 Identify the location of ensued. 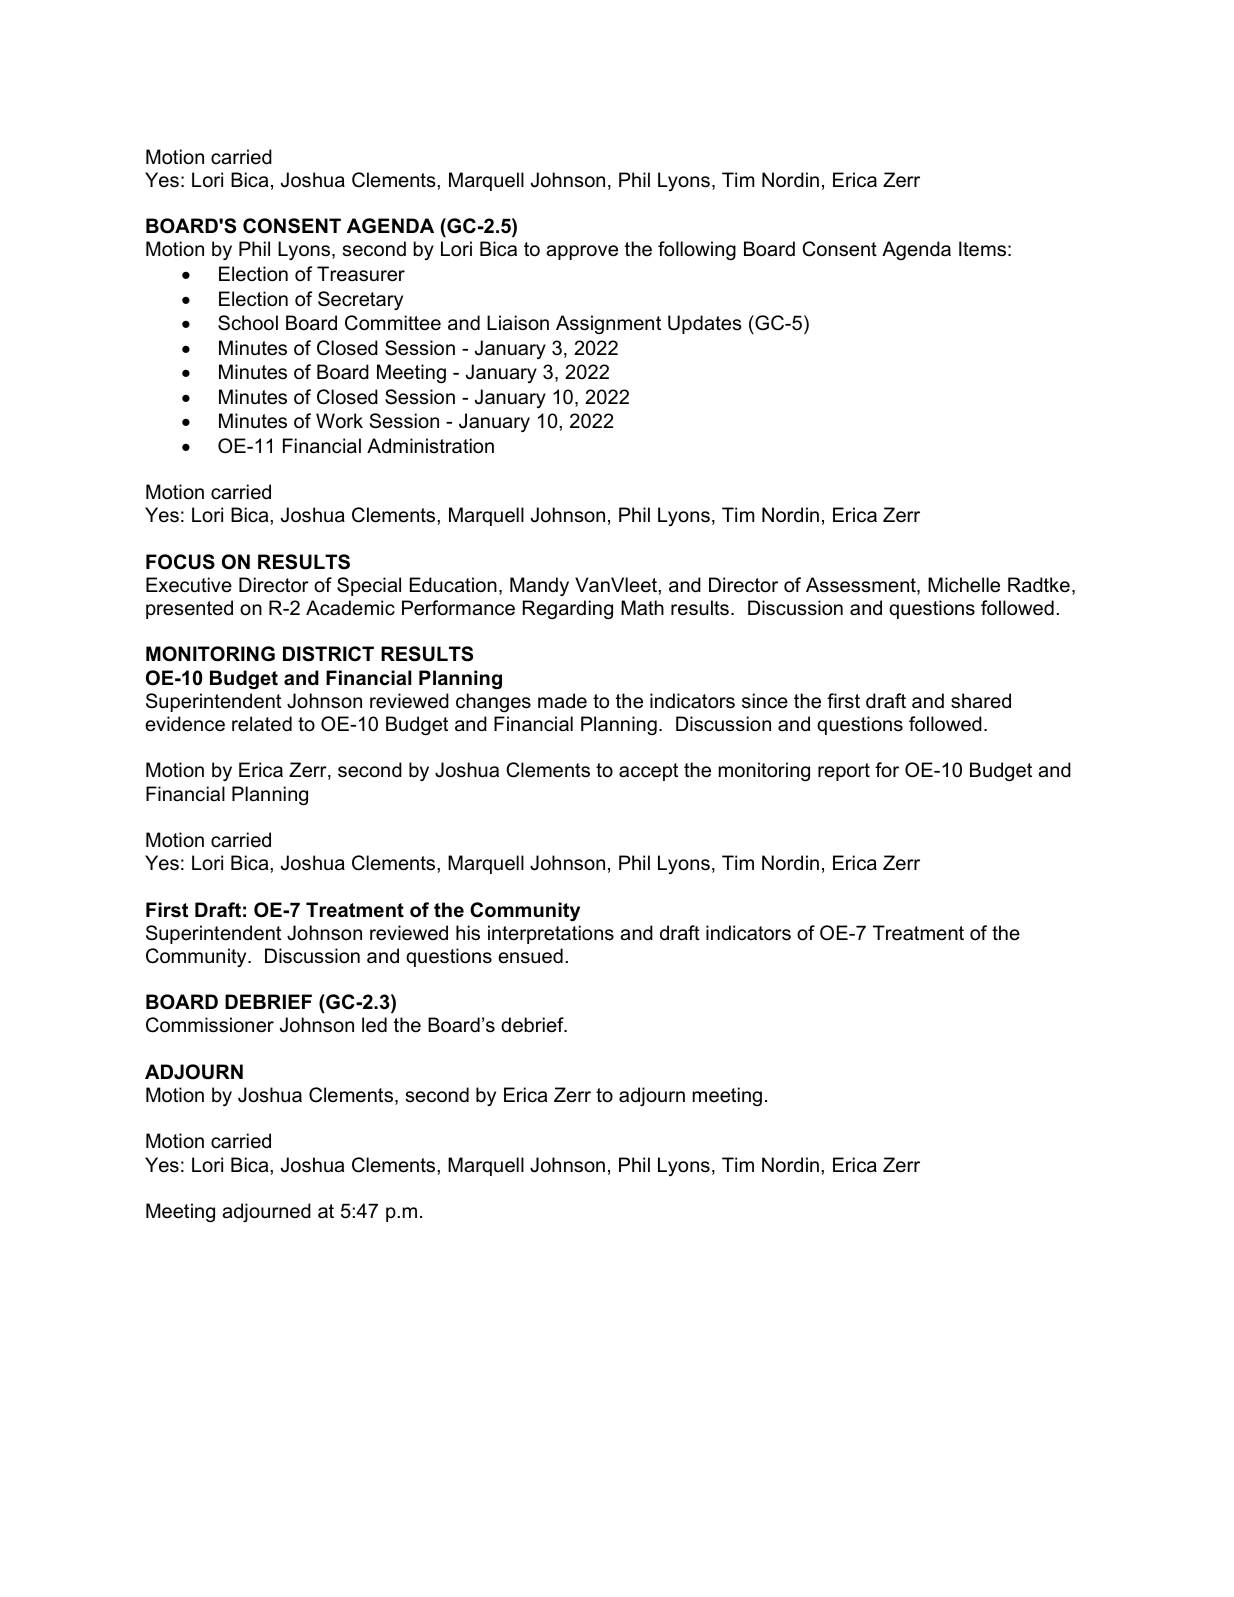
(530, 956).
